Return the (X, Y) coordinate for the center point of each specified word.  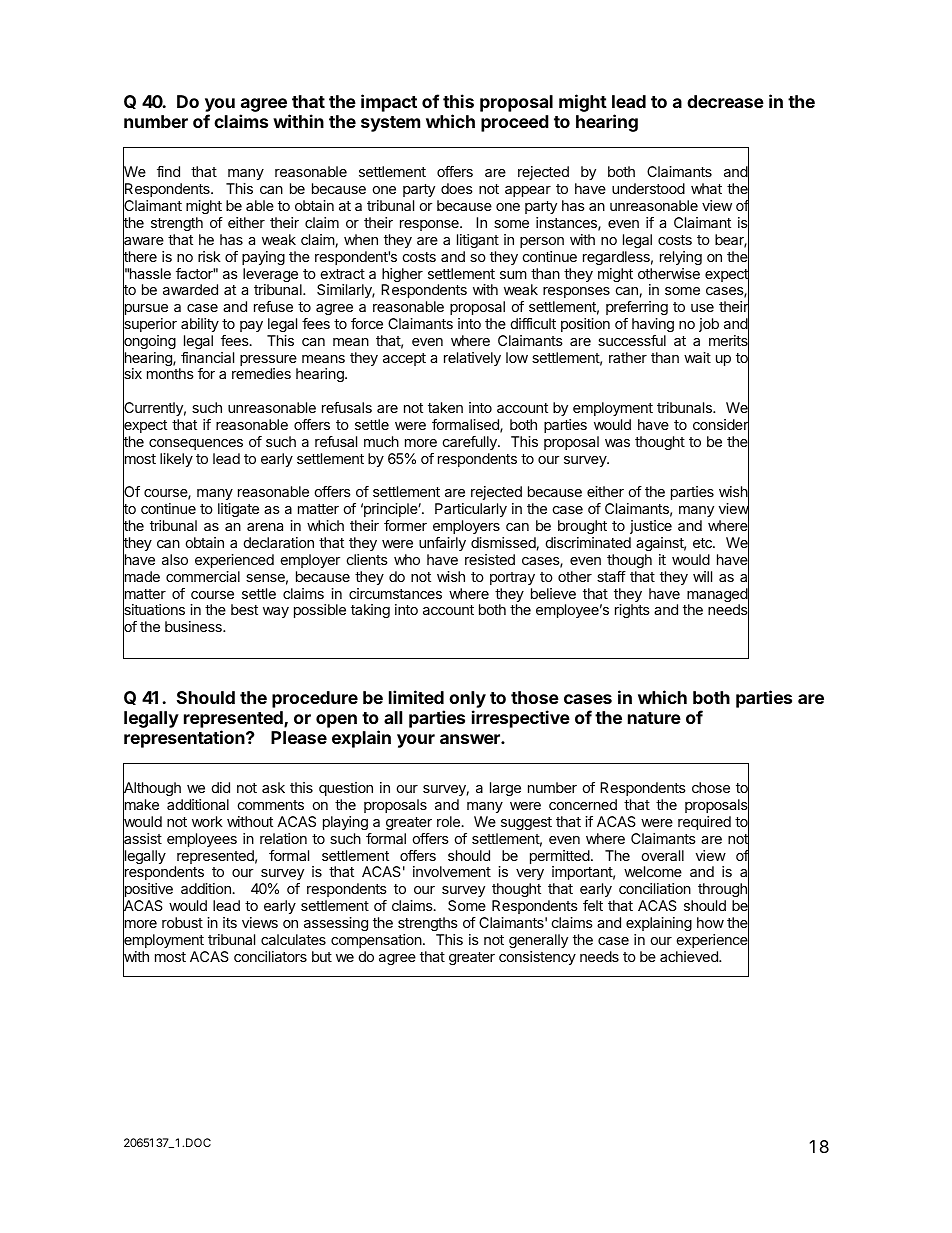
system (390, 124)
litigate (238, 510)
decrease (725, 101)
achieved (690, 956)
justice (651, 527)
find (168, 171)
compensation (376, 941)
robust (182, 922)
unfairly (442, 544)
